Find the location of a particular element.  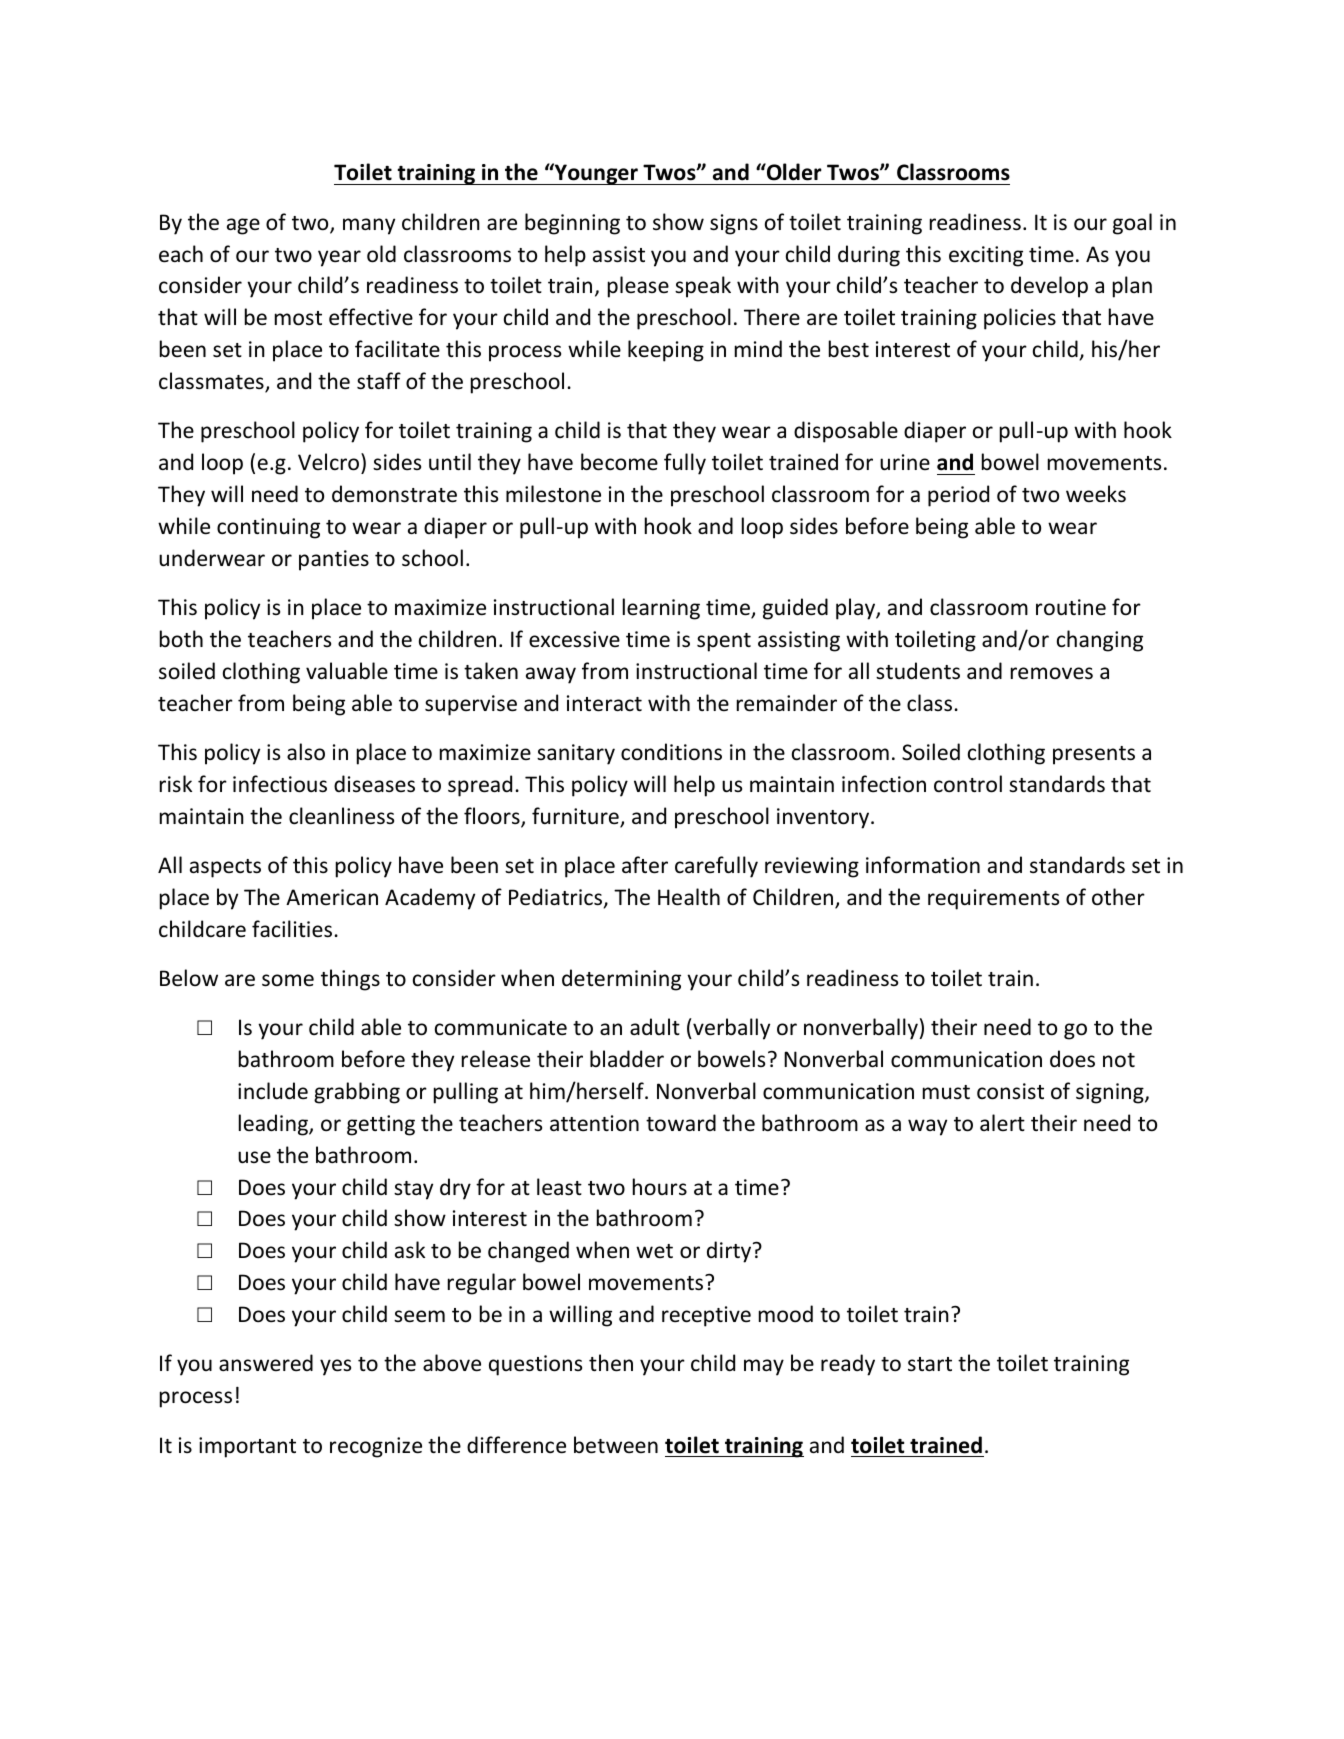

become is located at coordinates (619, 462).
